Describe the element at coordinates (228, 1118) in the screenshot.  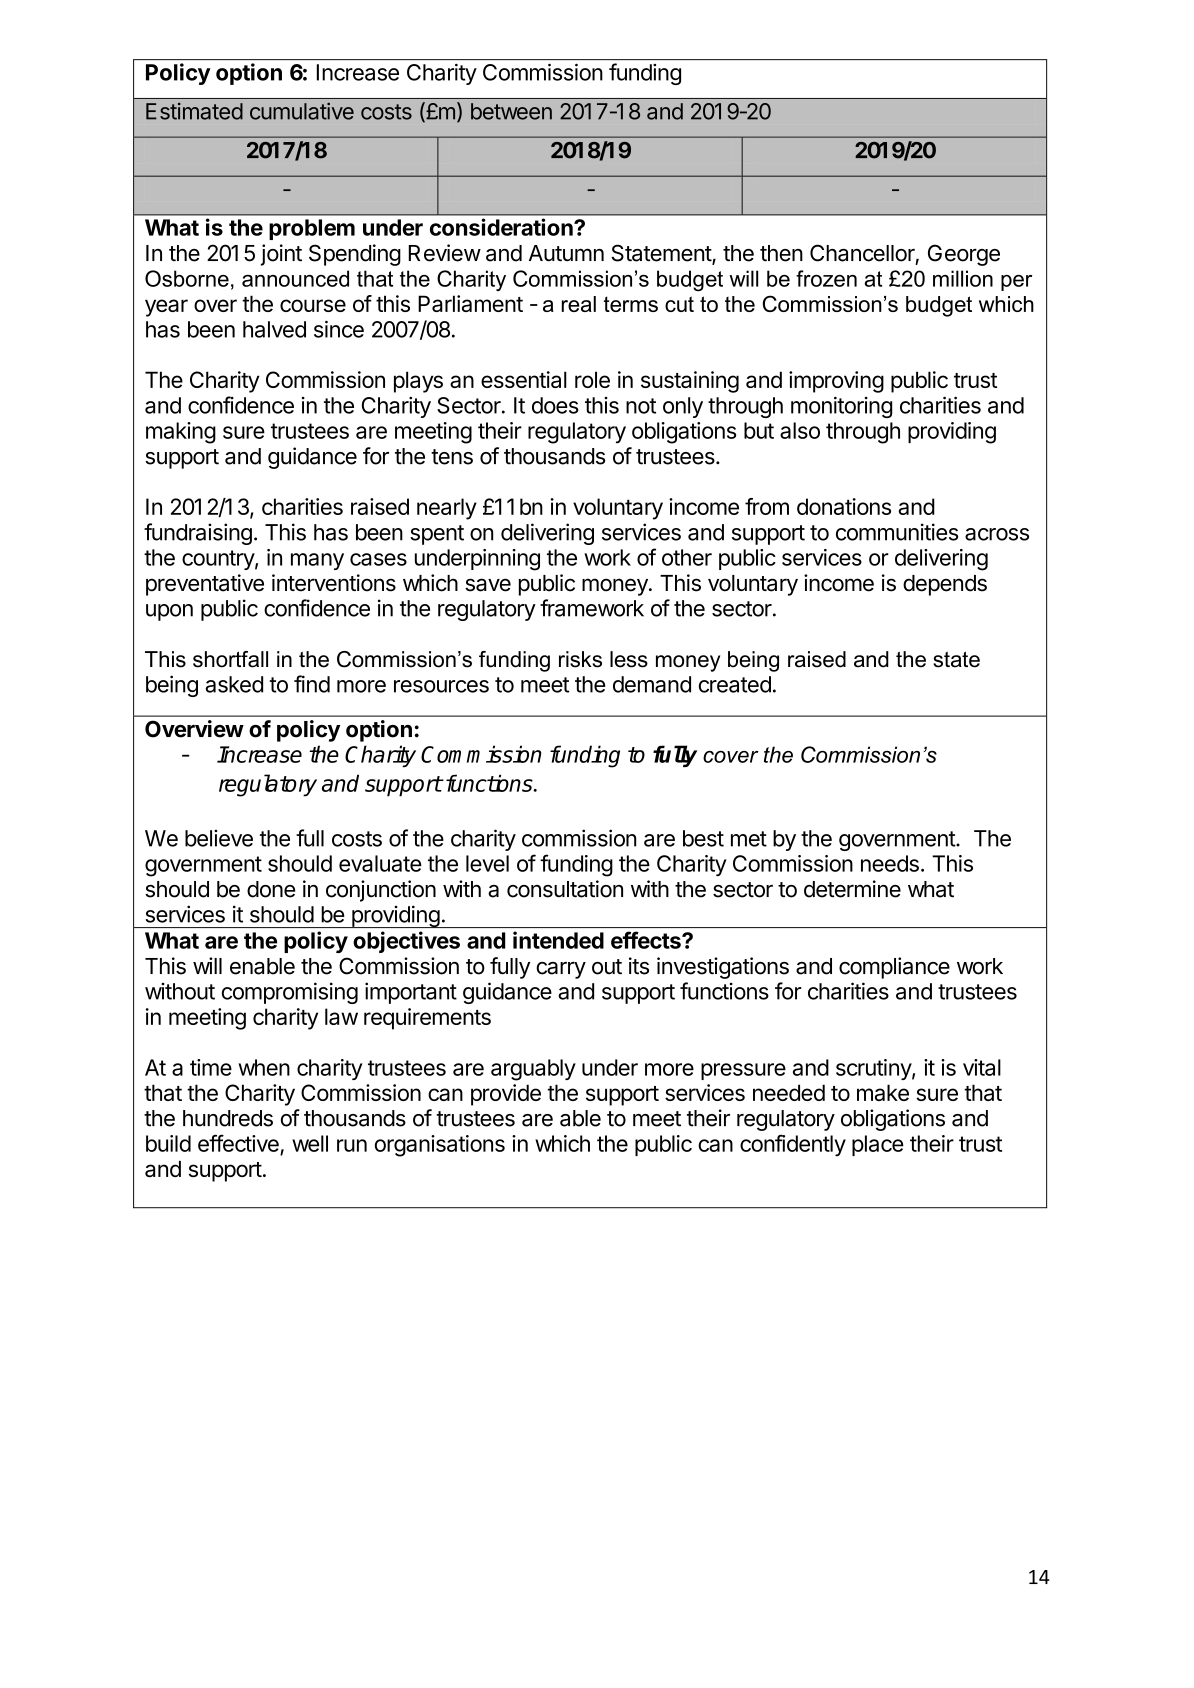
I see `hundreds` at that location.
